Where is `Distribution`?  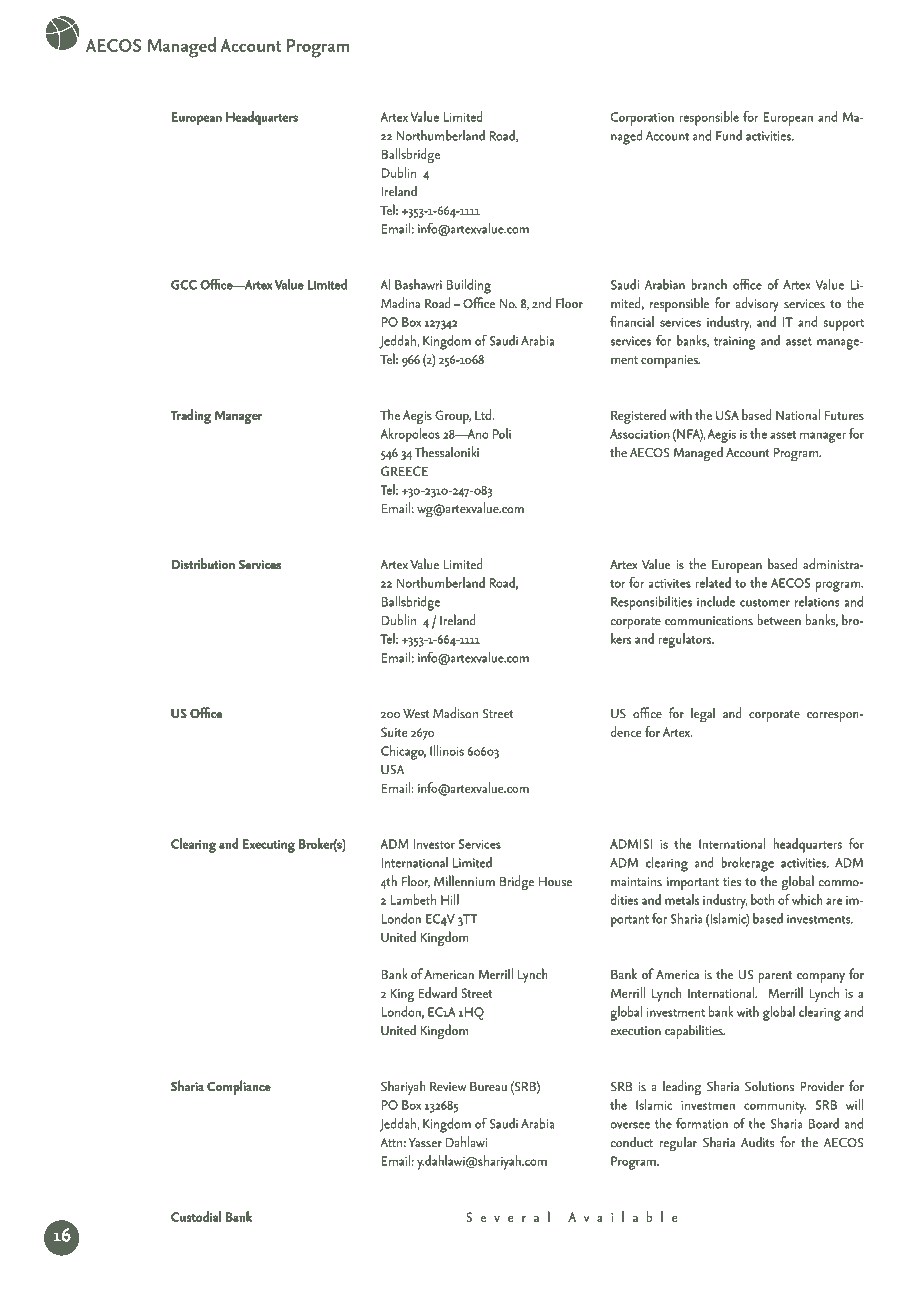
Distribution is located at coordinates (203, 563).
